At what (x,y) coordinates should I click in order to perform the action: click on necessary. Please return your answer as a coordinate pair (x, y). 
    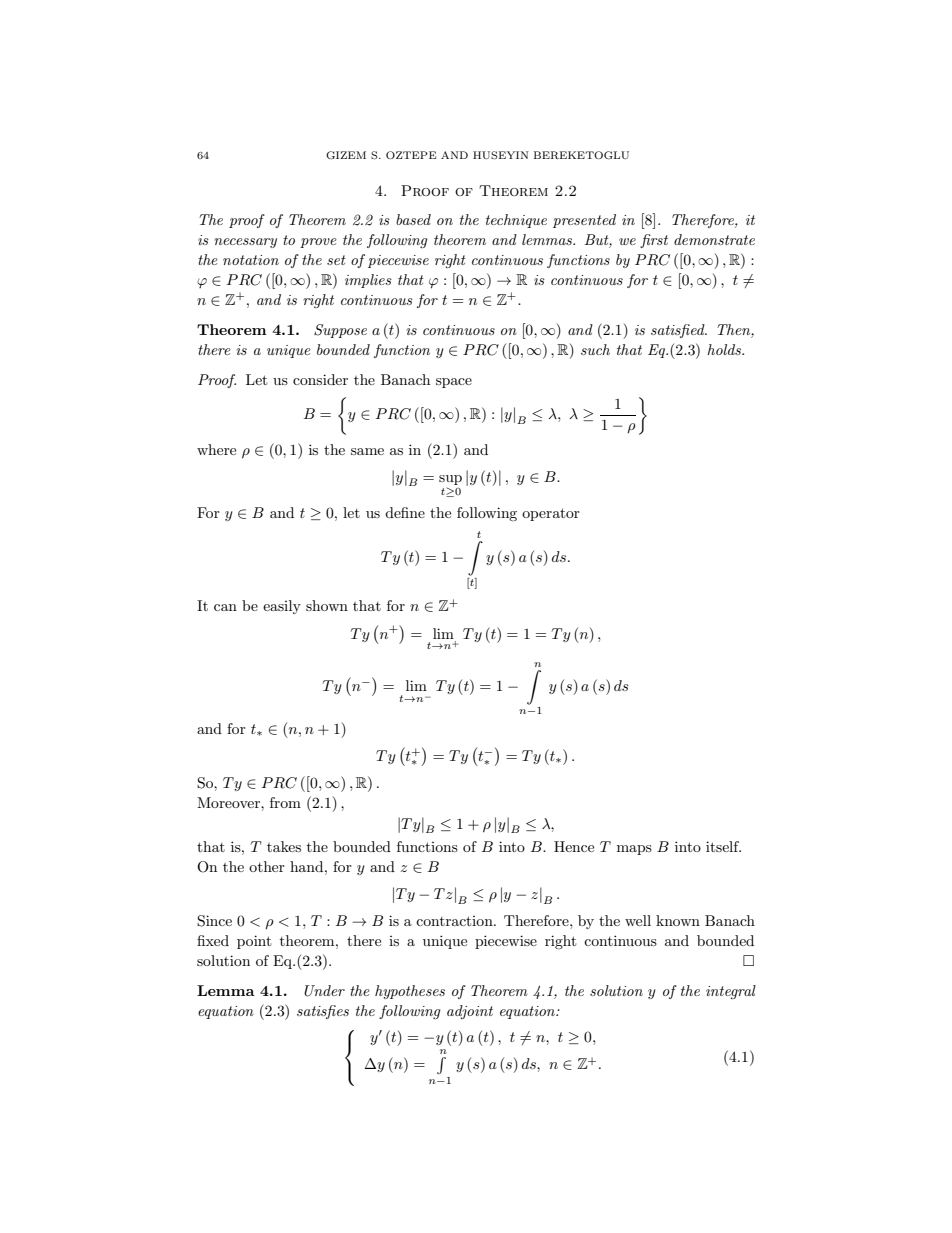
    Looking at the image, I should click on (245, 243).
